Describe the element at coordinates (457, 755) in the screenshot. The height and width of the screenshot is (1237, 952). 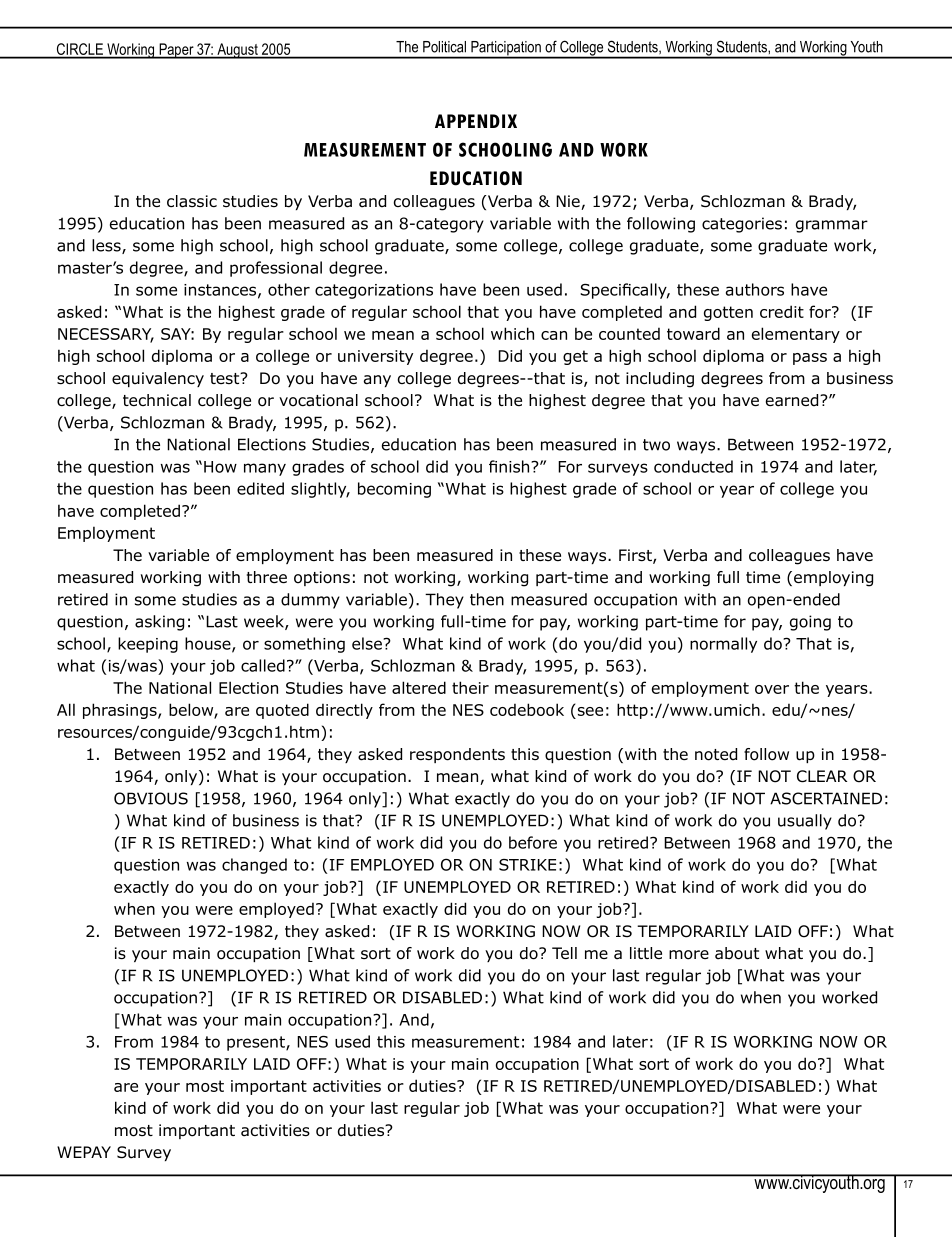
I see `respondents` at that location.
